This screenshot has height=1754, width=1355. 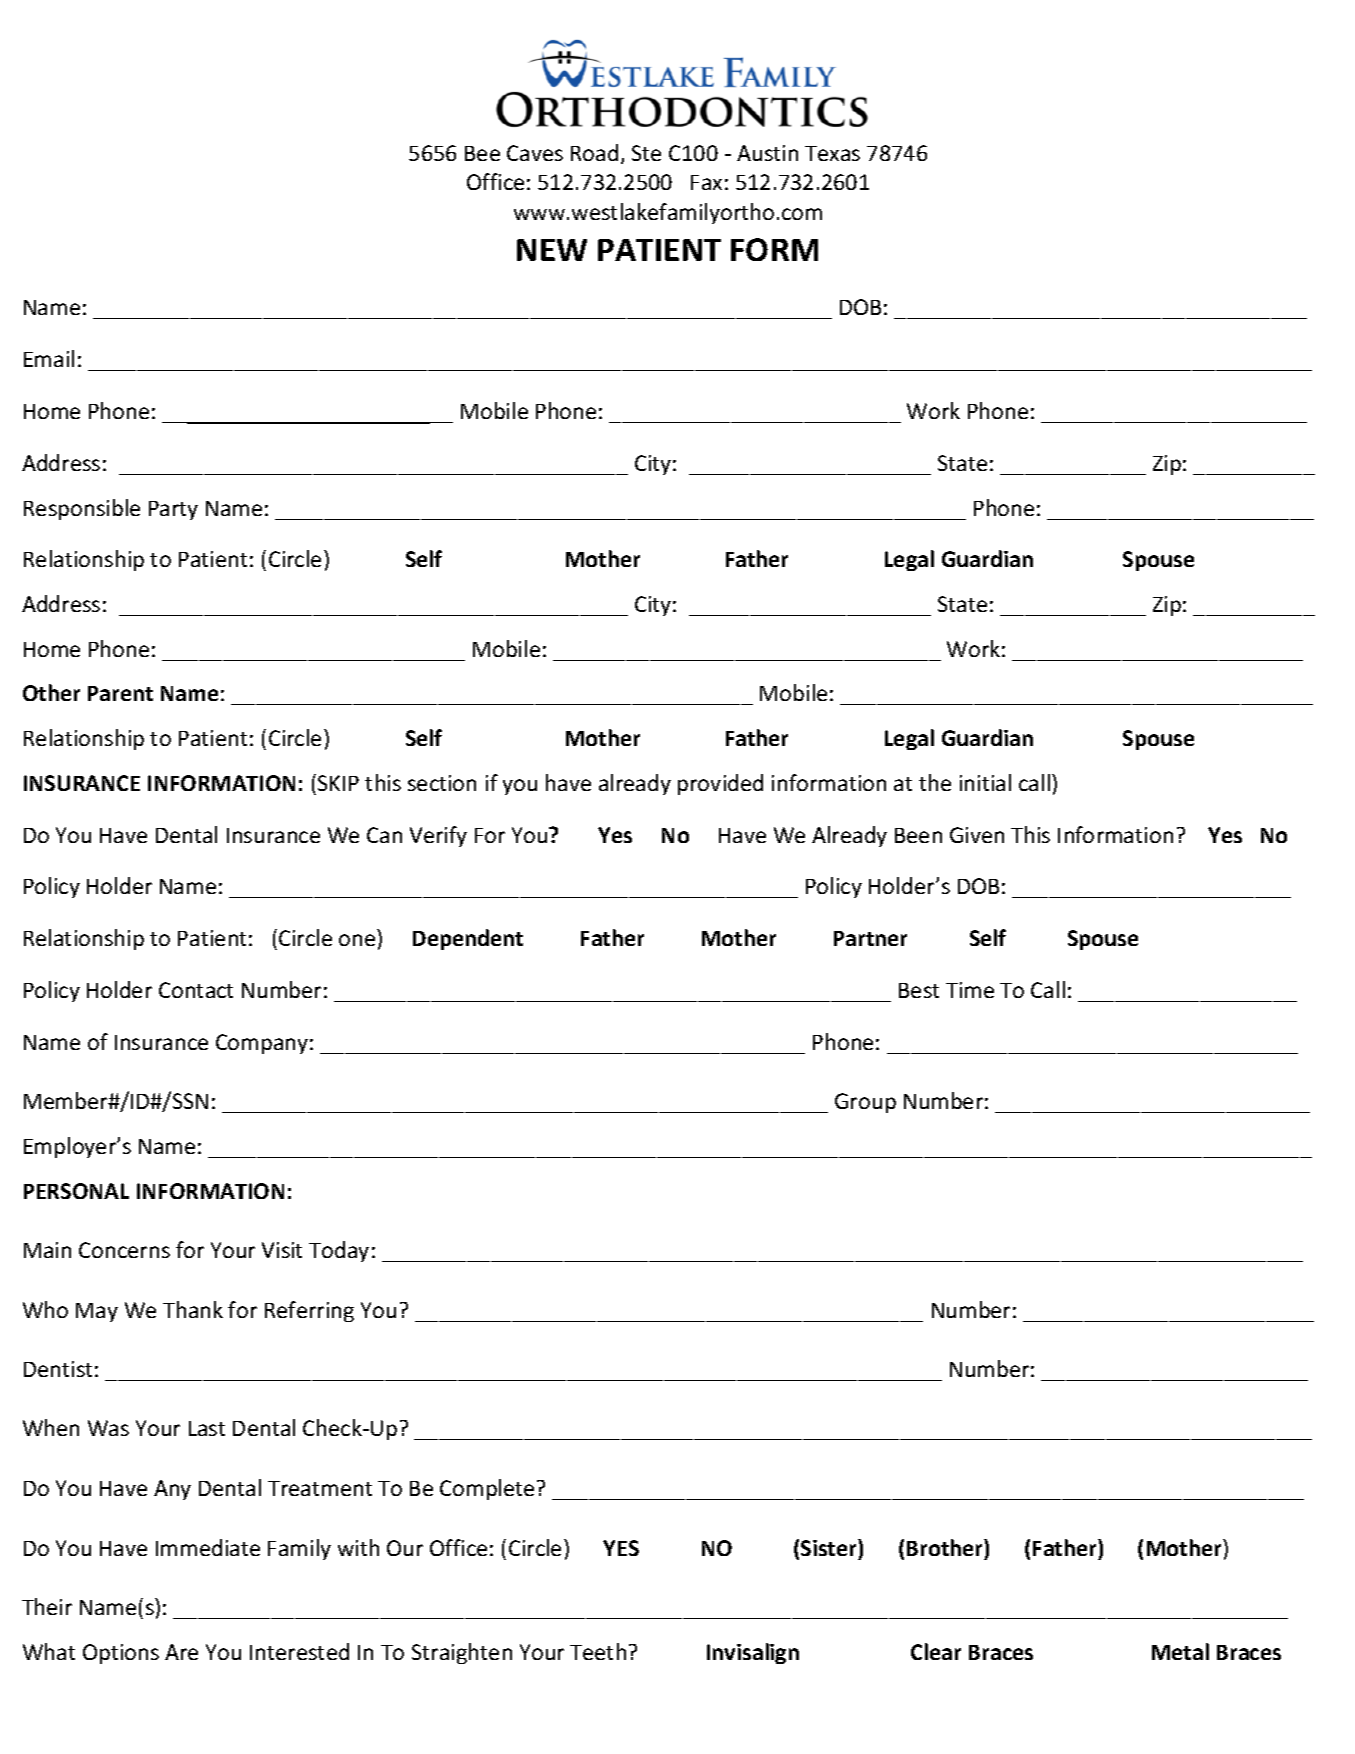 What do you see at coordinates (49, 358) in the screenshot?
I see `Email` at bounding box center [49, 358].
